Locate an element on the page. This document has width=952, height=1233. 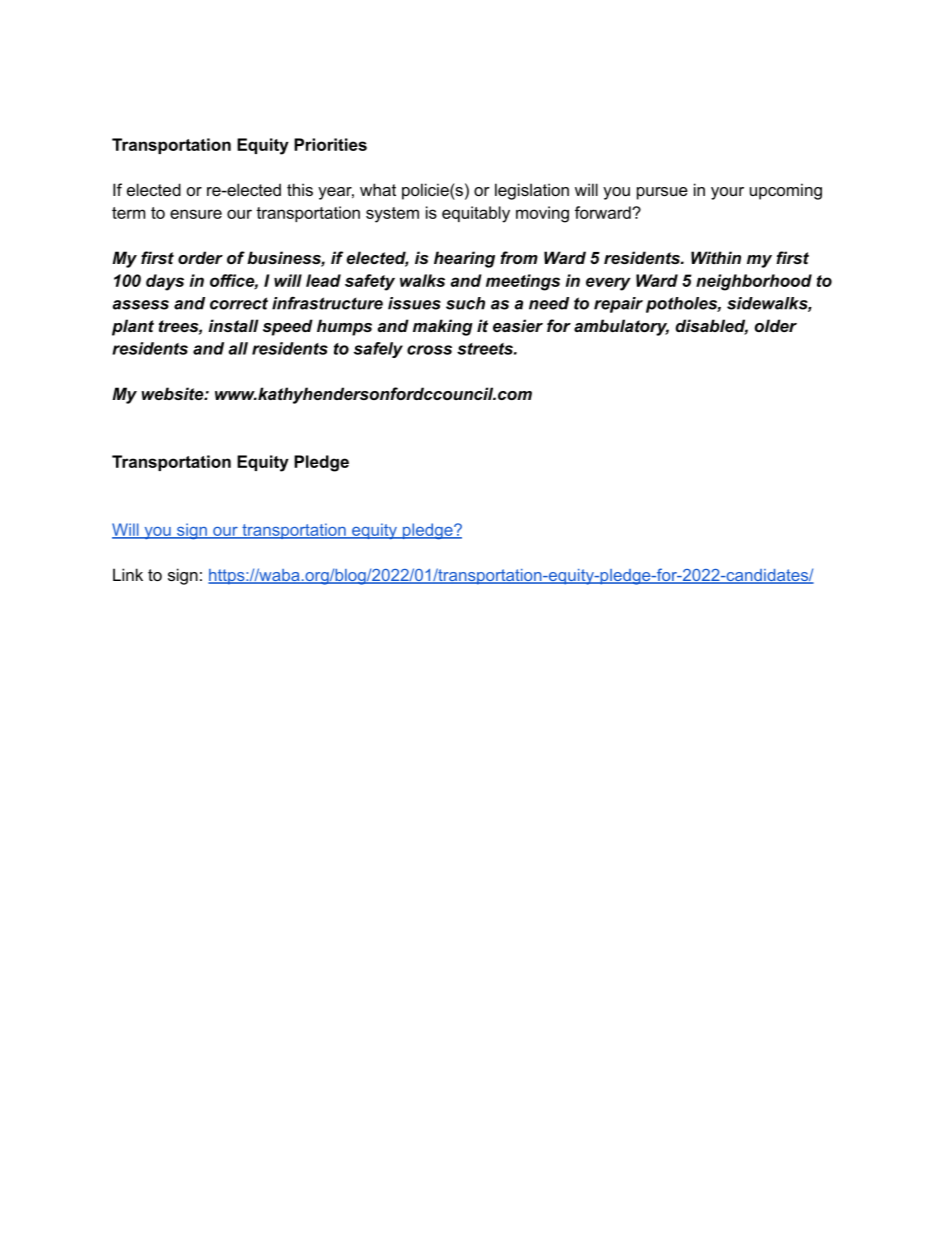
such is located at coordinates (465, 303).
